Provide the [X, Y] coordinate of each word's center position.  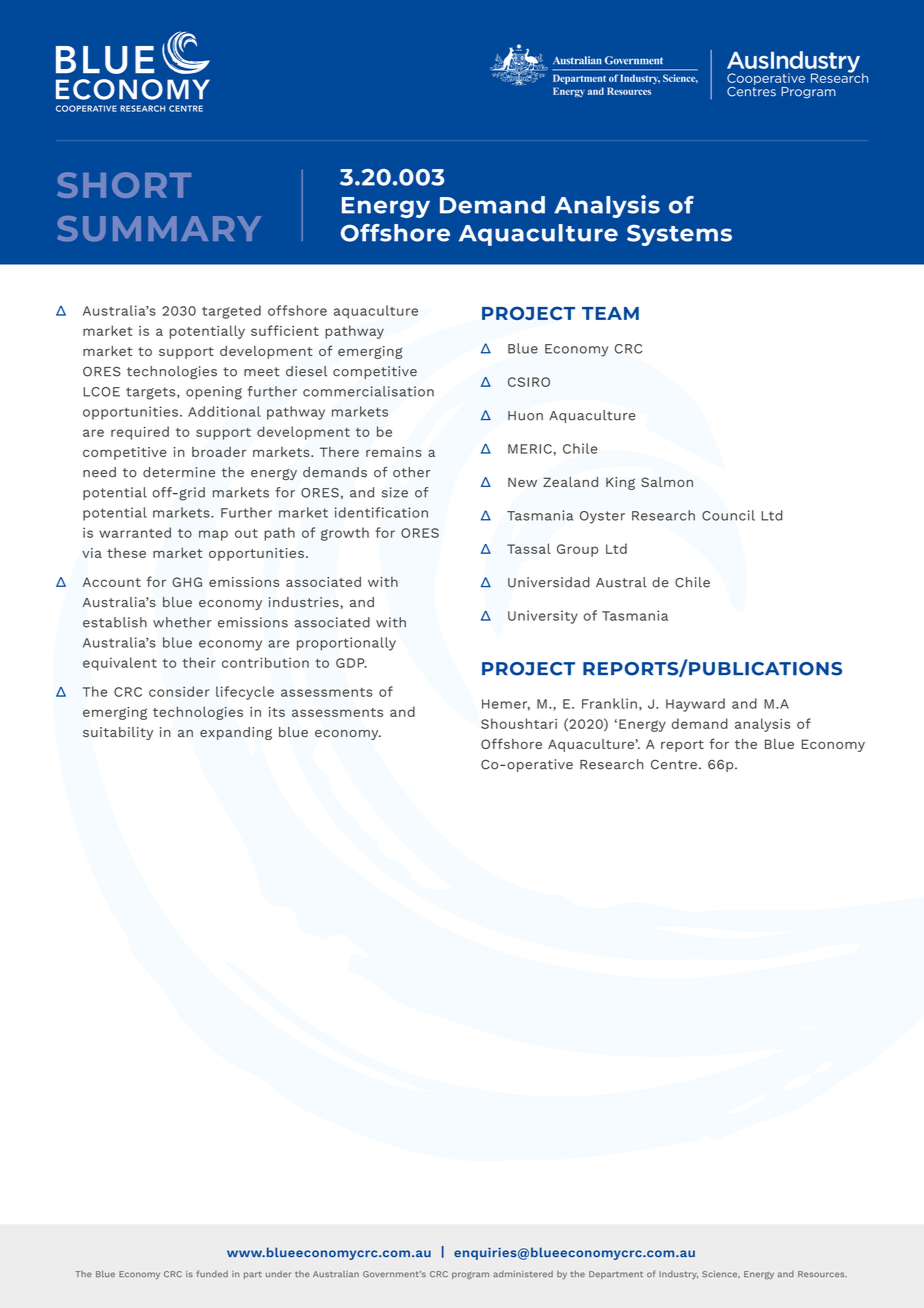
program [470, 1275]
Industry [678, 1275]
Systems [679, 235]
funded [212, 1274]
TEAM [610, 313]
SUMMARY [159, 229]
